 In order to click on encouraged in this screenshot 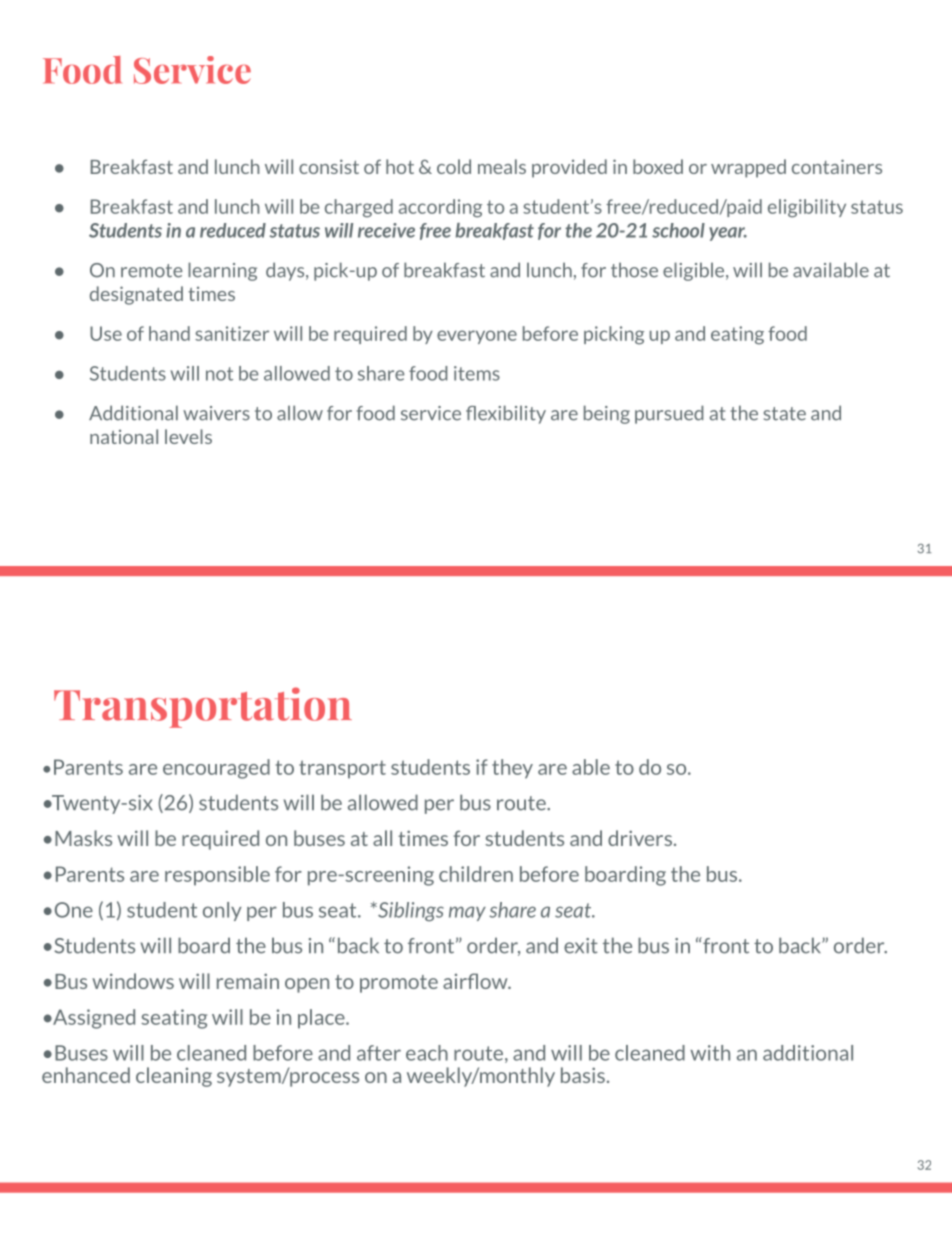, I will do `click(216, 769)`.
